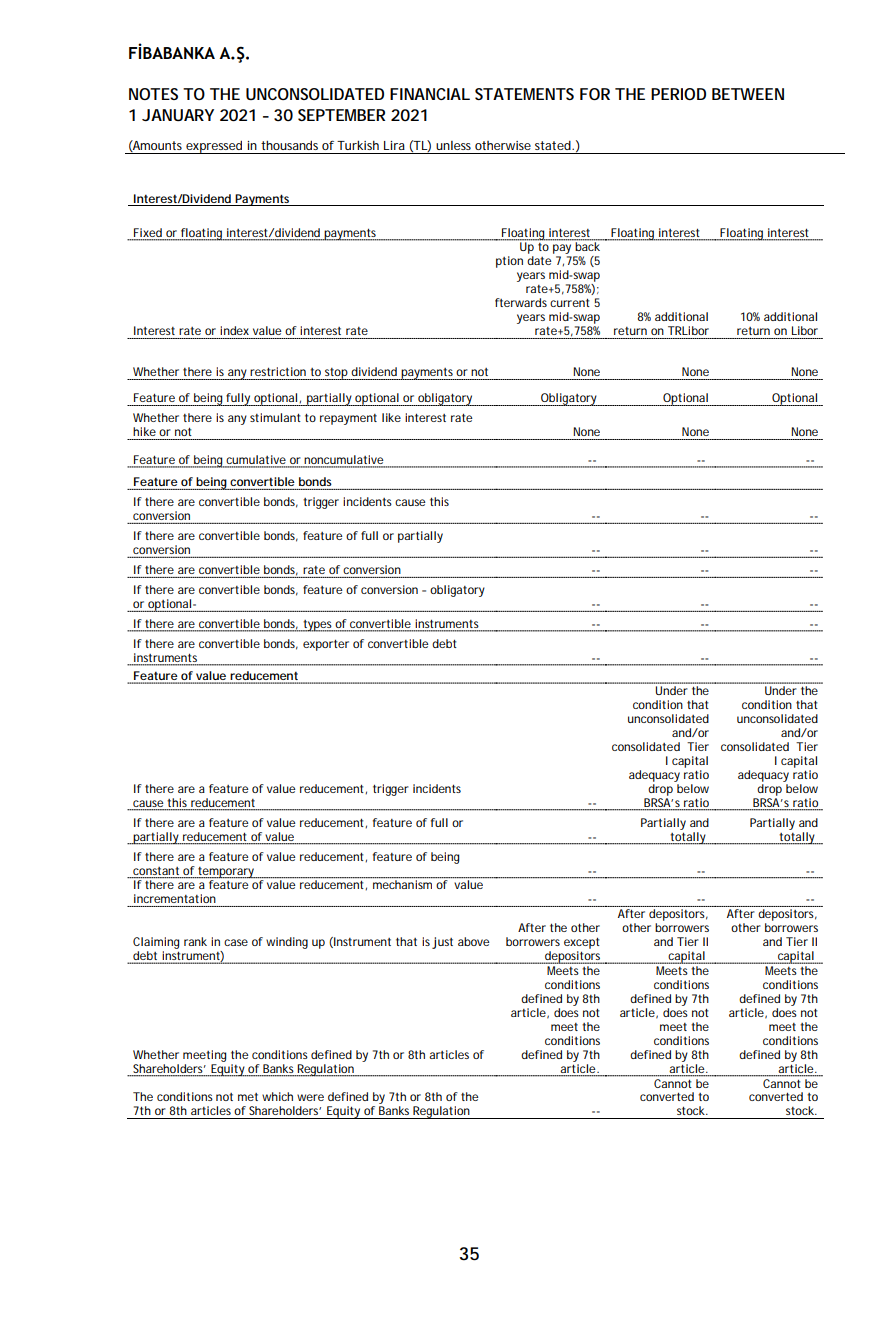 The image size is (896, 1332). I want to click on unless, so click(453, 145).
